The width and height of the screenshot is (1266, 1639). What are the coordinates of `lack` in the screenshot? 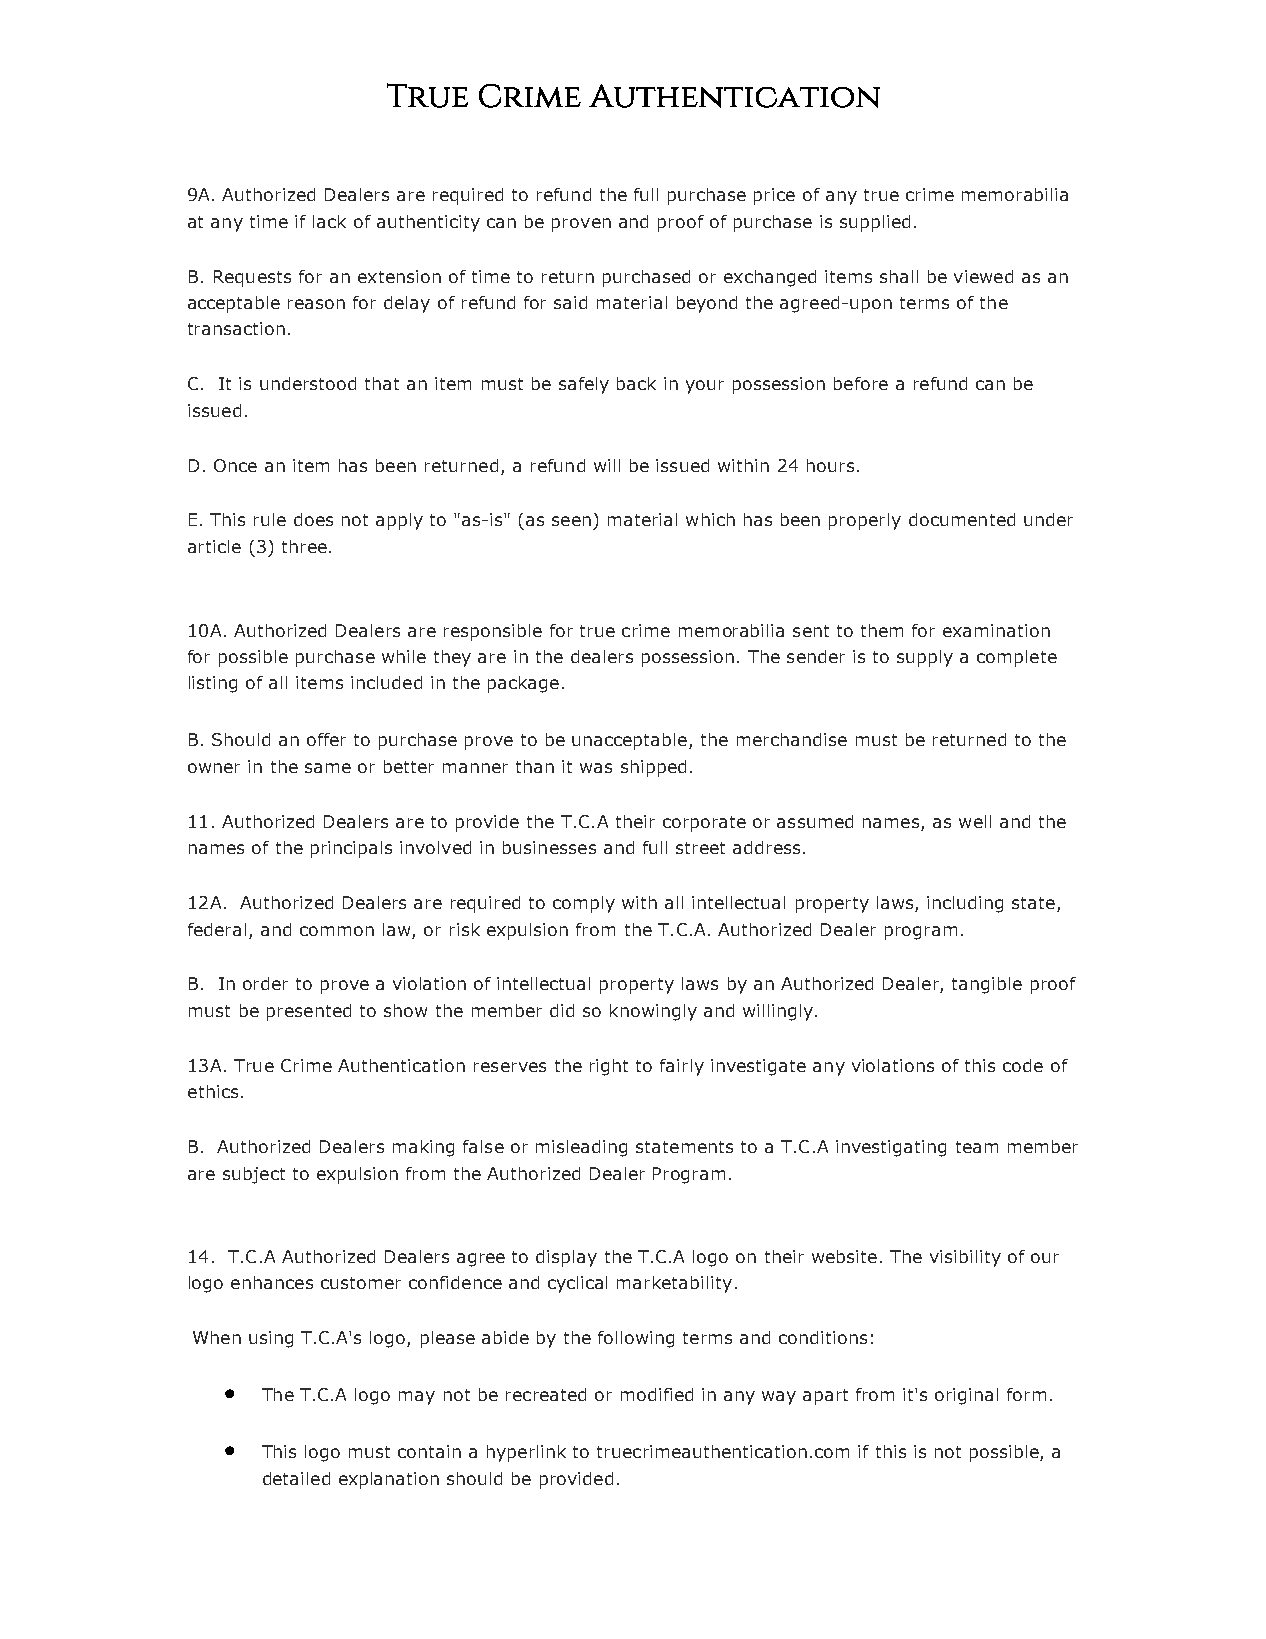 It's located at (329, 221).
